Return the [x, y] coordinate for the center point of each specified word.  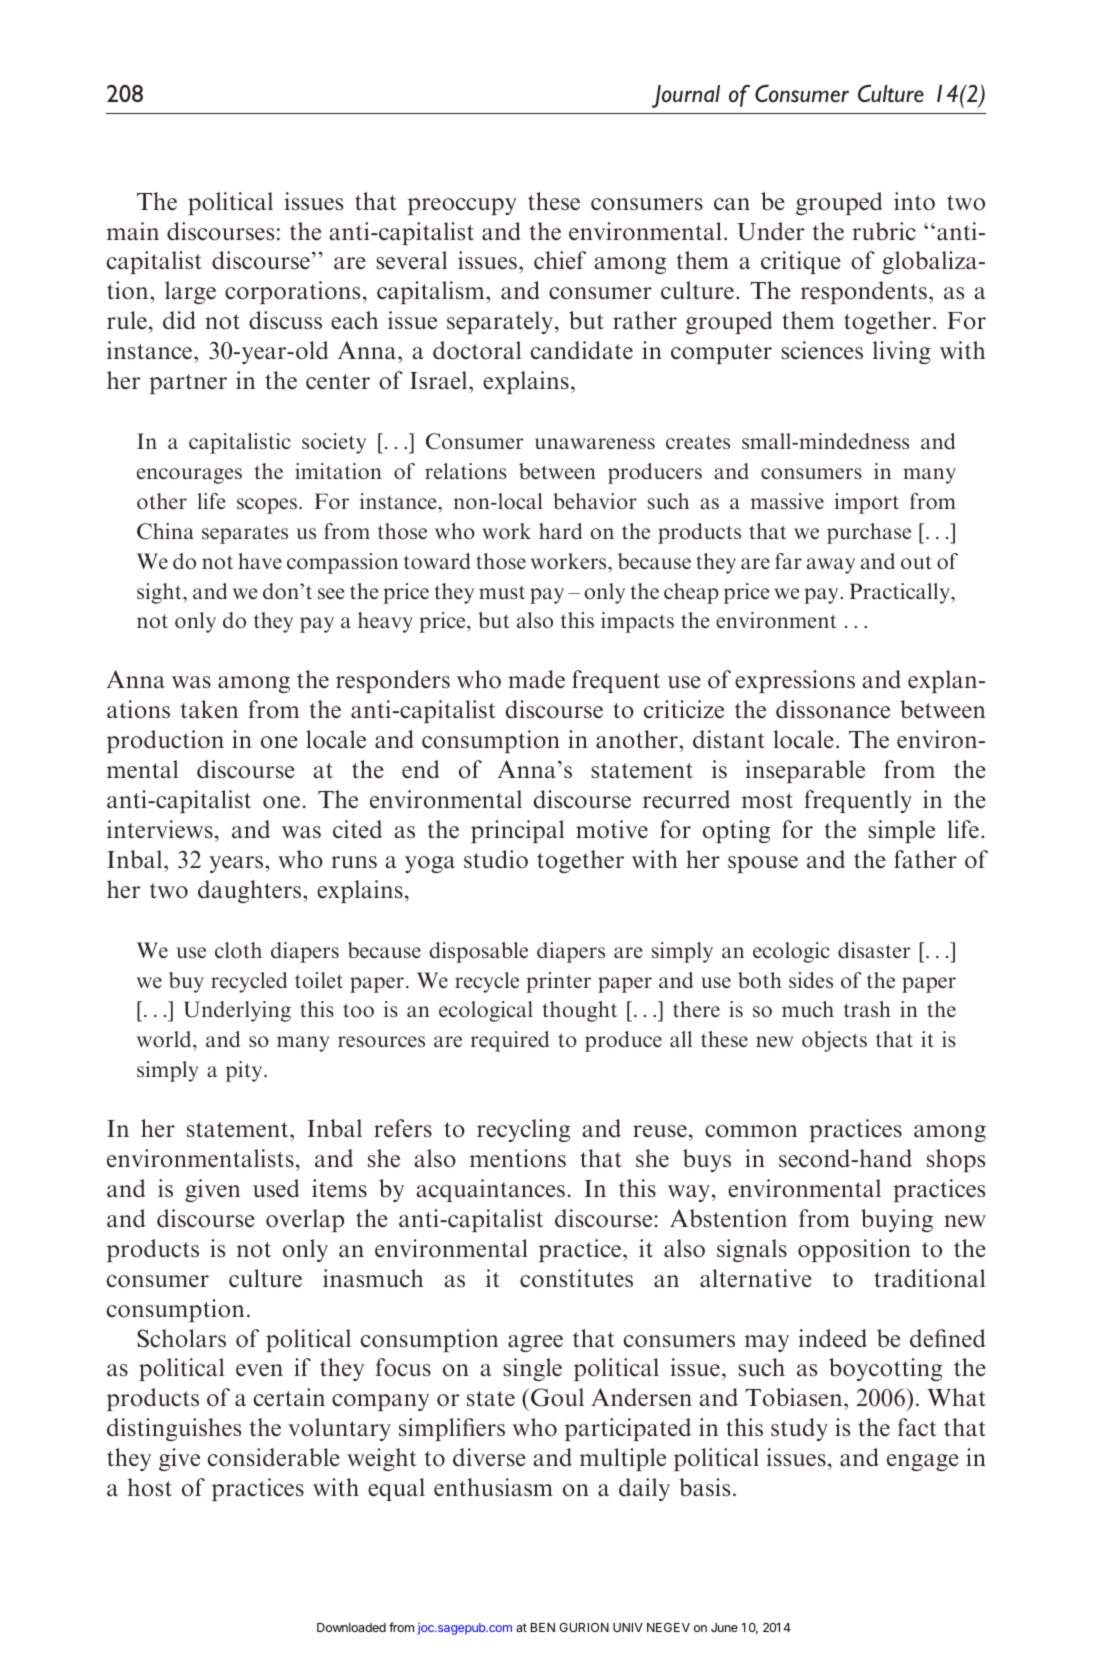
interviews [160, 829]
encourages [189, 476]
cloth [238, 950]
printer [558, 982]
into [914, 201]
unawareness [595, 443]
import [867, 503]
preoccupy [462, 206]
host [150, 1487]
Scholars [181, 1338]
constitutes [576, 1278]
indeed [833, 1338]
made [536, 679]
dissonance [833, 709]
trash [867, 1009]
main [133, 231]
